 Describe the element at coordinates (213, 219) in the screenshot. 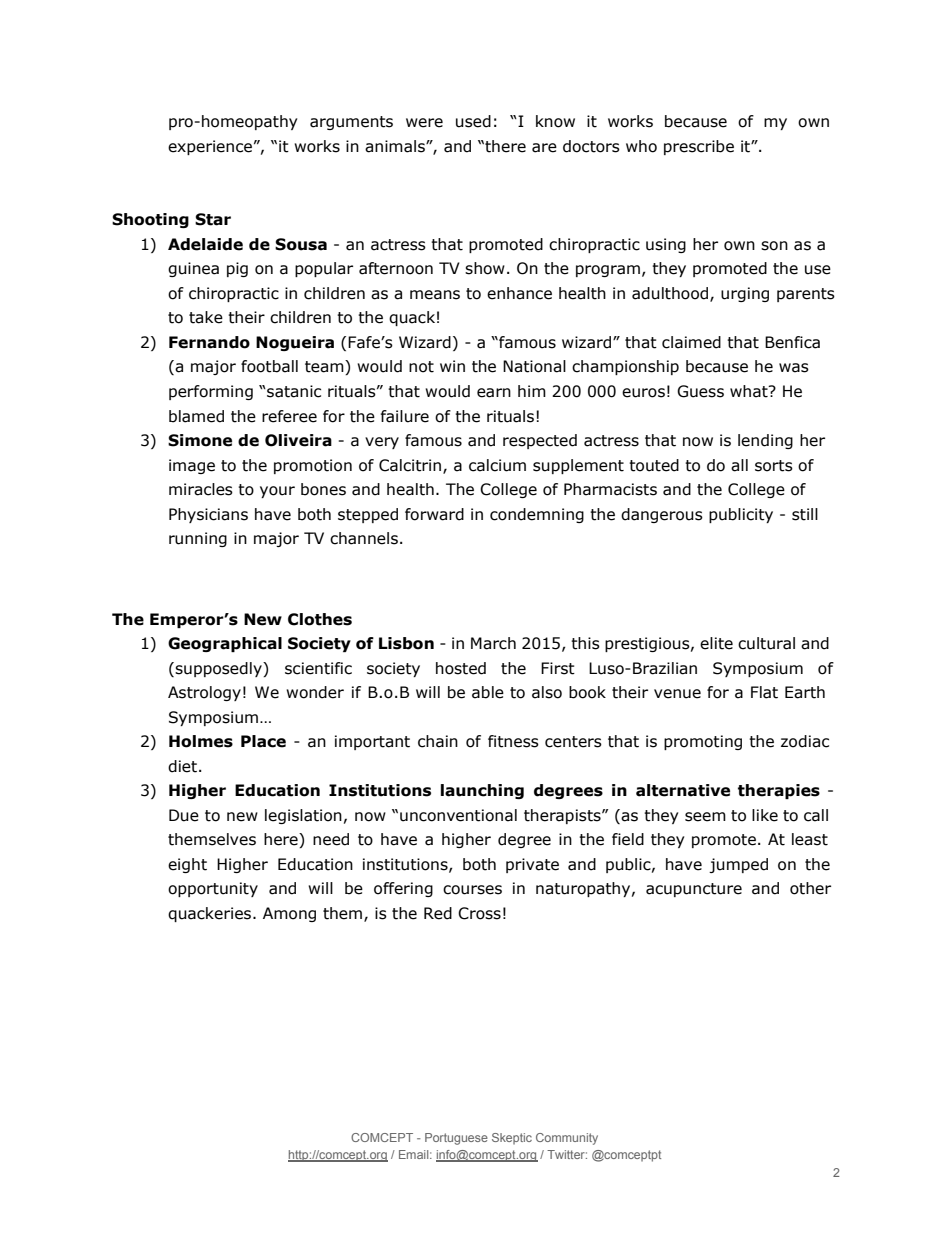

I see `Star` at that location.
